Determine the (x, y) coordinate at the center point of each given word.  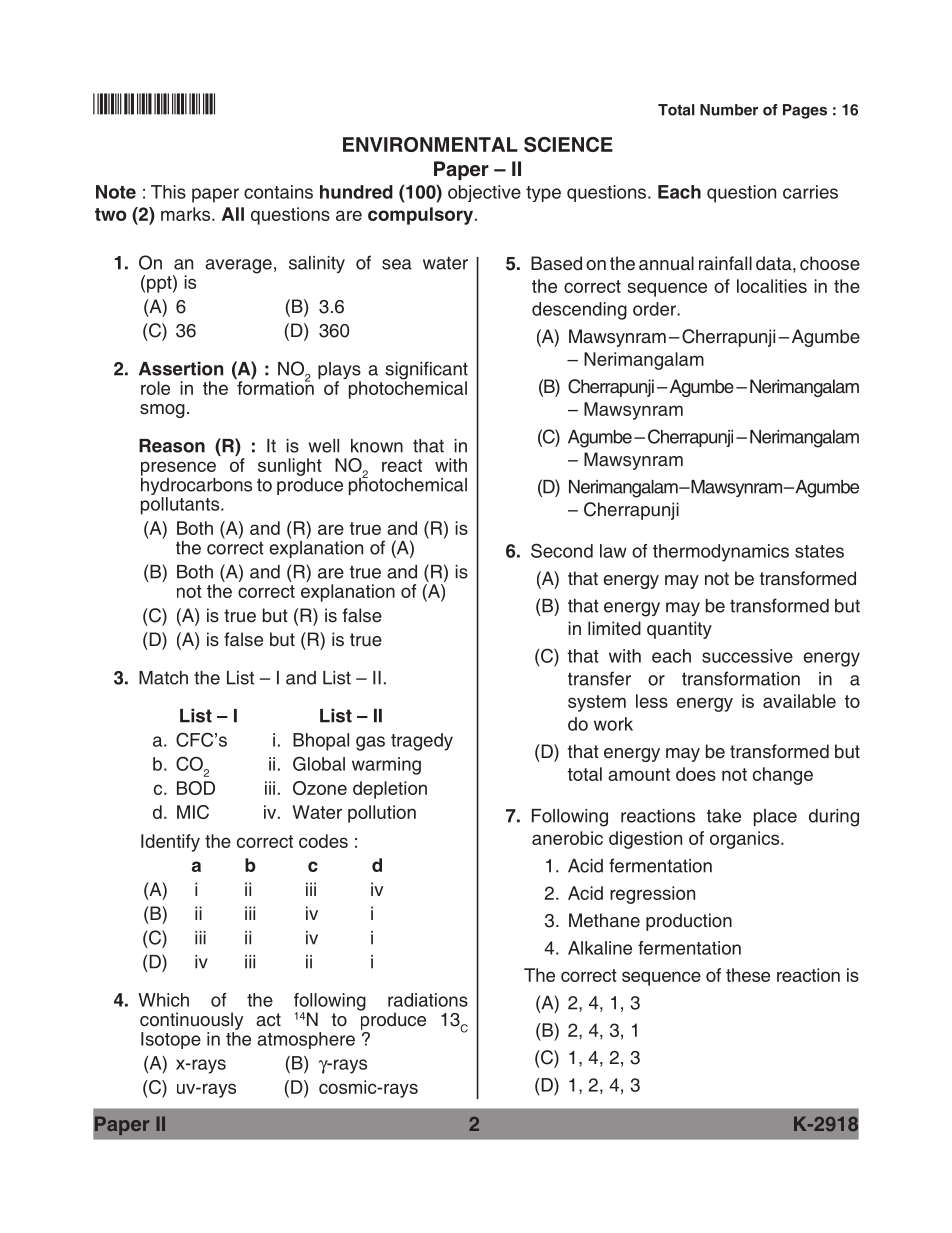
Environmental (430, 144)
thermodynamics (721, 553)
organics (746, 840)
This (168, 192)
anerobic (567, 838)
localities (772, 286)
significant (426, 371)
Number (729, 110)
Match (163, 678)
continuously (191, 1021)
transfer (599, 678)
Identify (170, 843)
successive (747, 656)
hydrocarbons (196, 486)
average (238, 266)
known (377, 446)
